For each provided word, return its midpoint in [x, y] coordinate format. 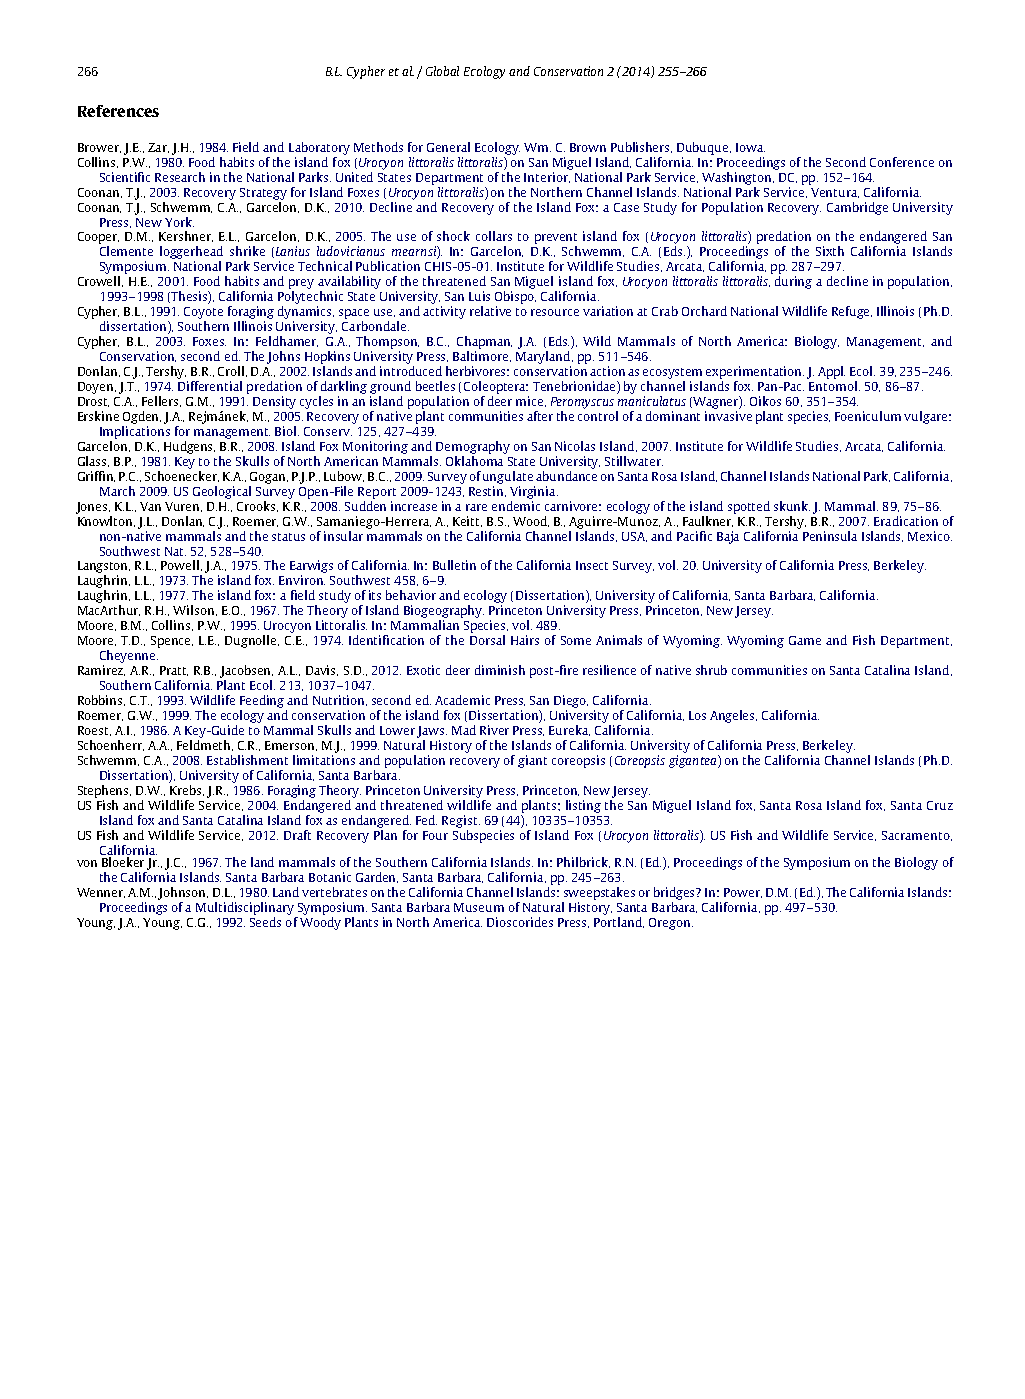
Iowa [750, 147]
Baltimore [482, 356]
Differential [210, 386]
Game [805, 640]
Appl [831, 372]
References [118, 111]
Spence [172, 642]
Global [442, 71]
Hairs [525, 640]
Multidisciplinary [245, 908]
